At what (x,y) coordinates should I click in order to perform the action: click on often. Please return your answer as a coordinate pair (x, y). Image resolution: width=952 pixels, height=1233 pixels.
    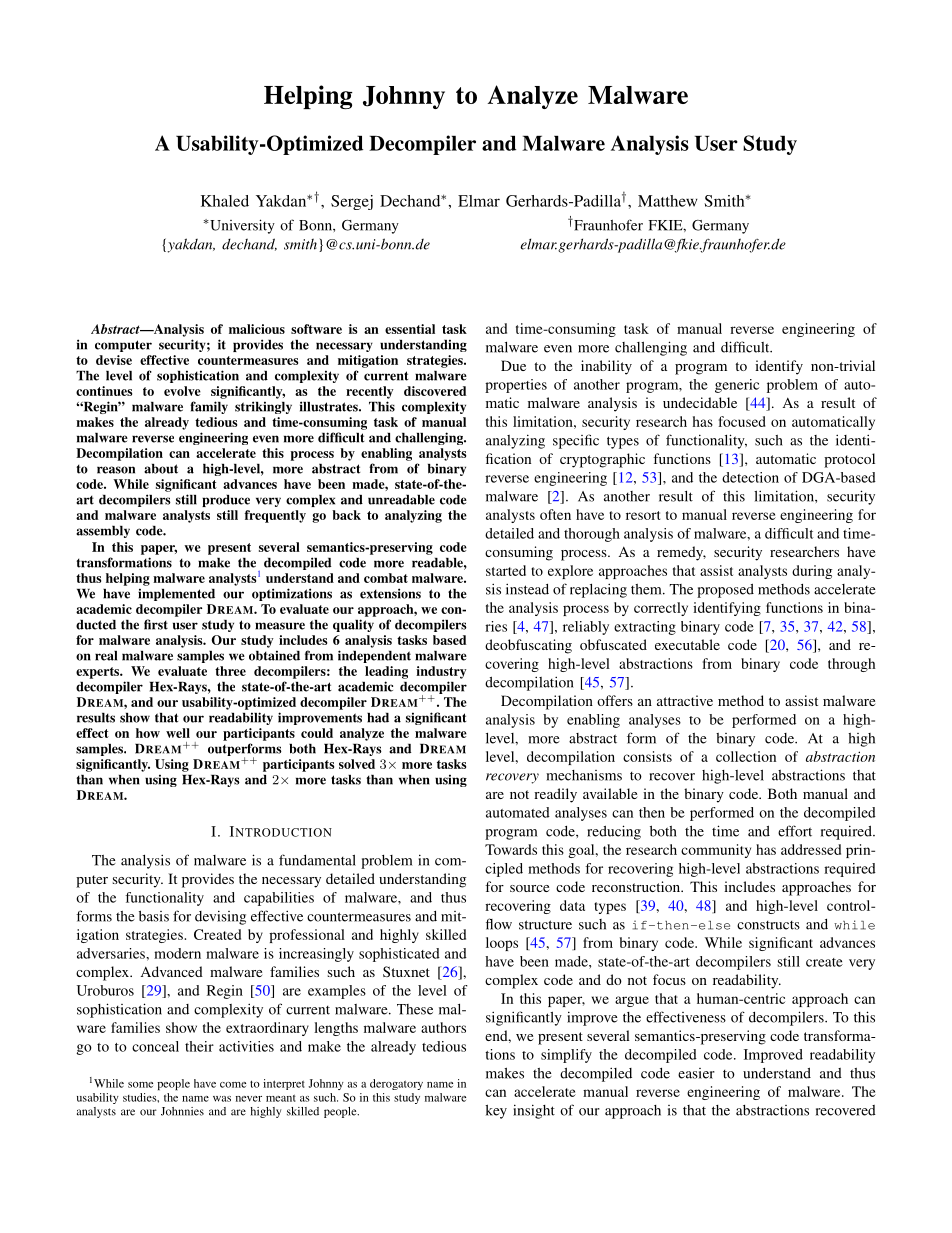
    Looking at the image, I should click on (555, 514).
